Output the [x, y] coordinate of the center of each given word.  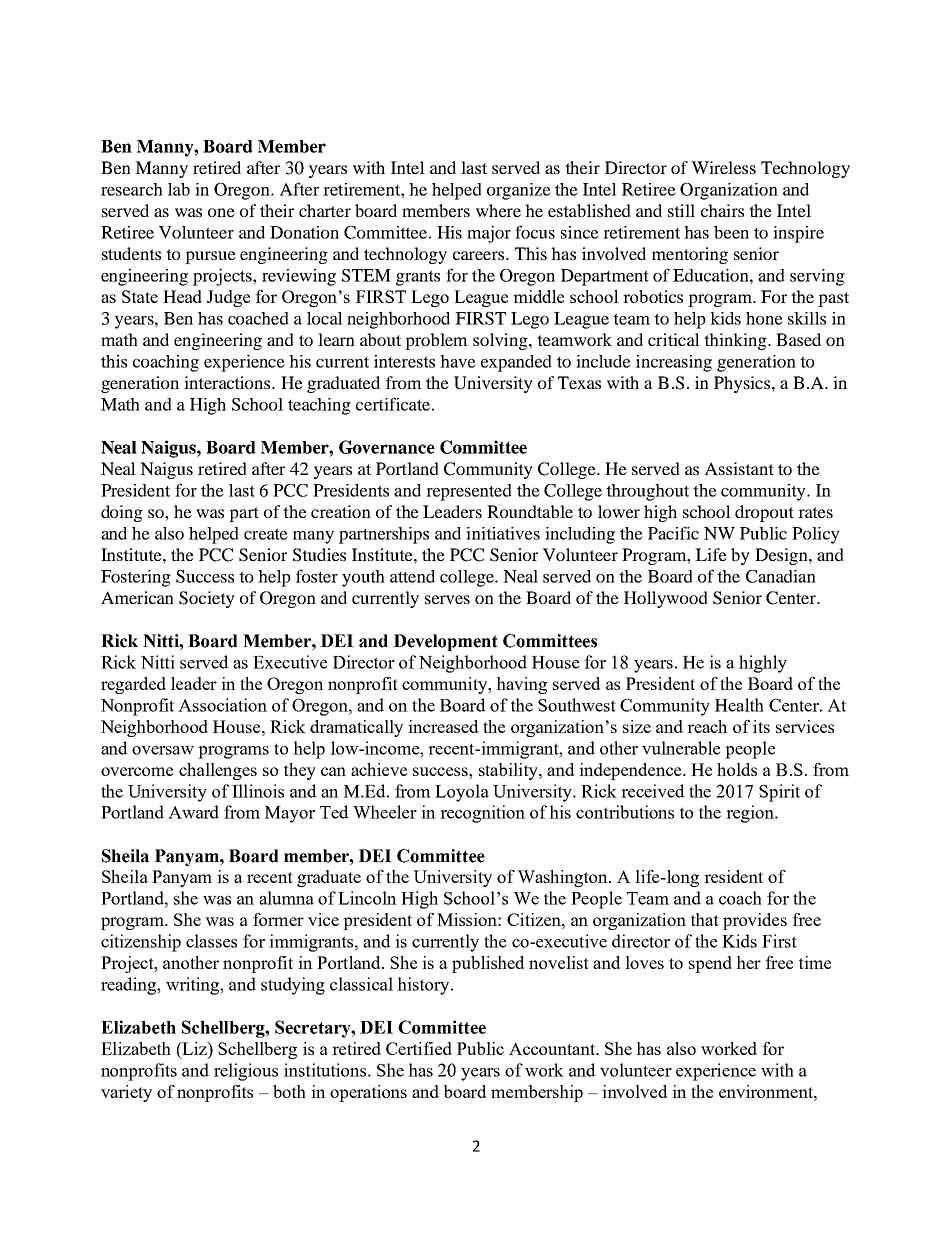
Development [445, 642]
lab [179, 189]
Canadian [781, 576]
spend [710, 964]
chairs [722, 210]
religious [246, 1072]
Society [207, 599]
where [498, 210]
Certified [419, 1048]
